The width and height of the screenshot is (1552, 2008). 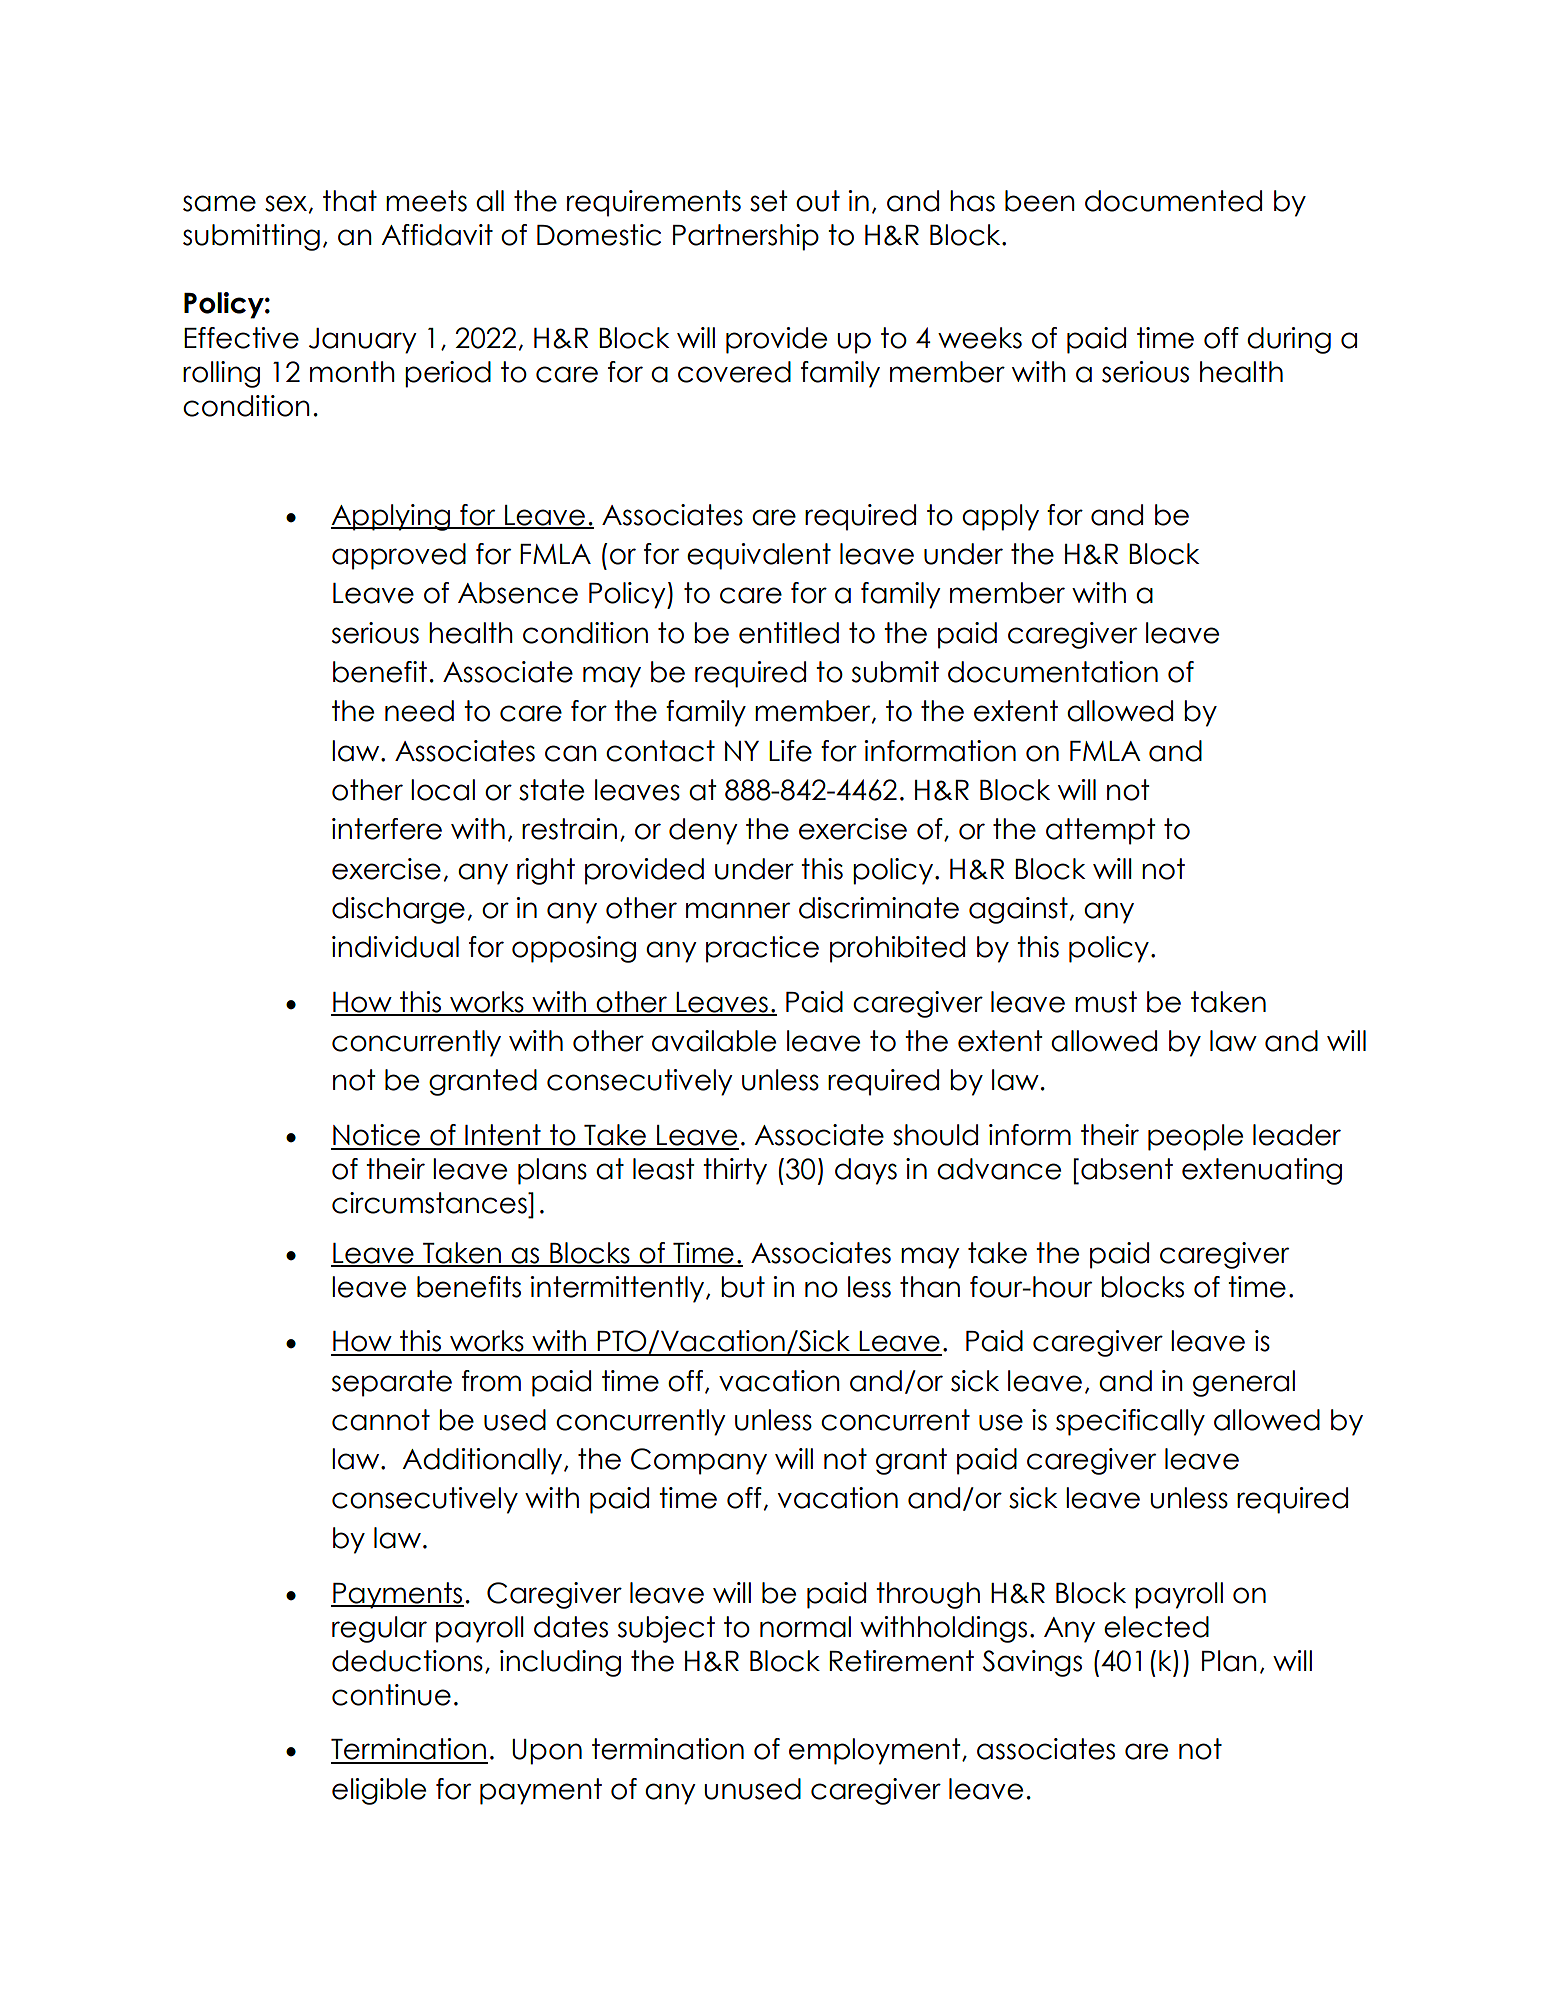 What do you see at coordinates (379, 1791) in the screenshot?
I see `eligible` at bounding box center [379, 1791].
